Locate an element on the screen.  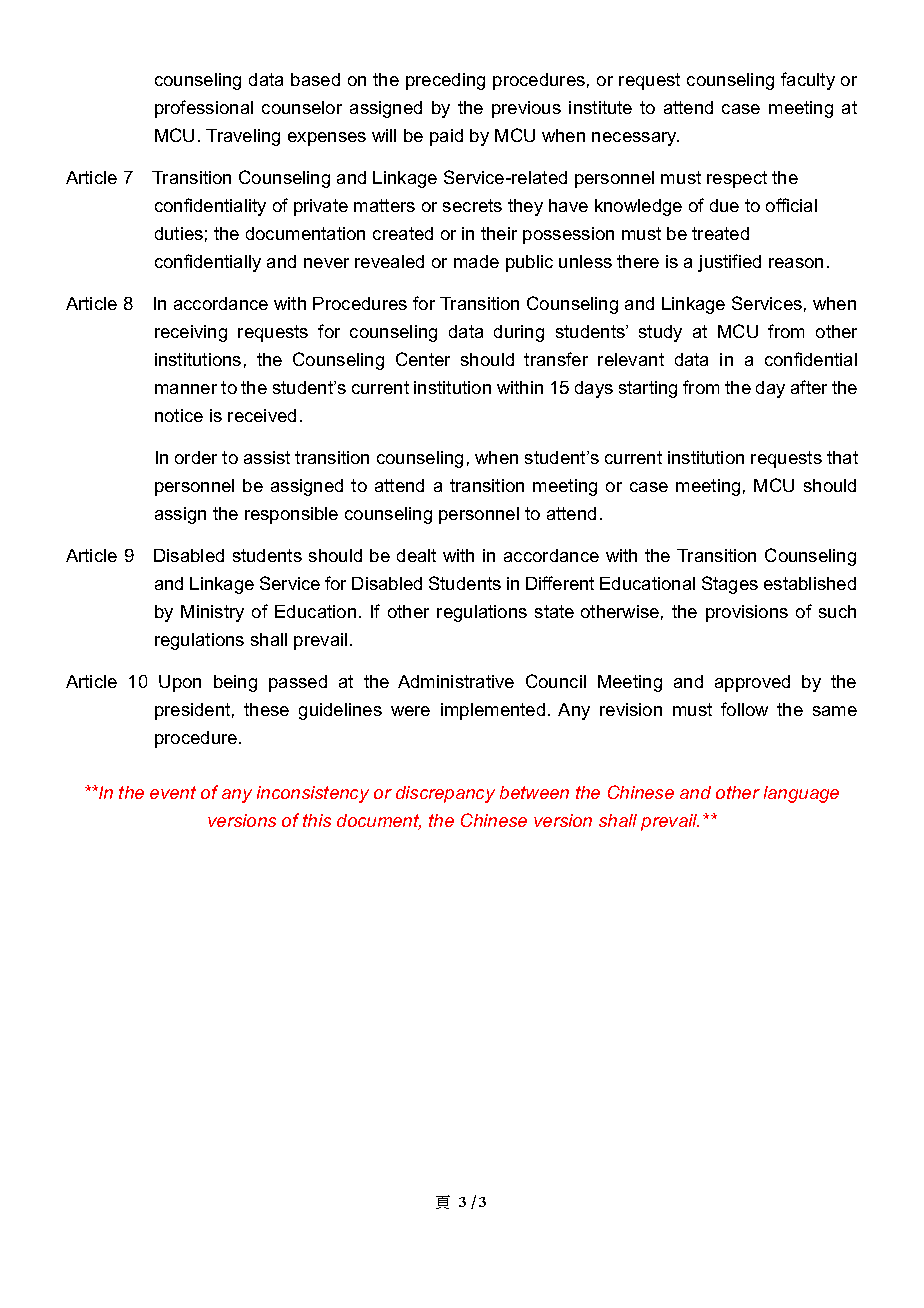
previous is located at coordinates (526, 109).
